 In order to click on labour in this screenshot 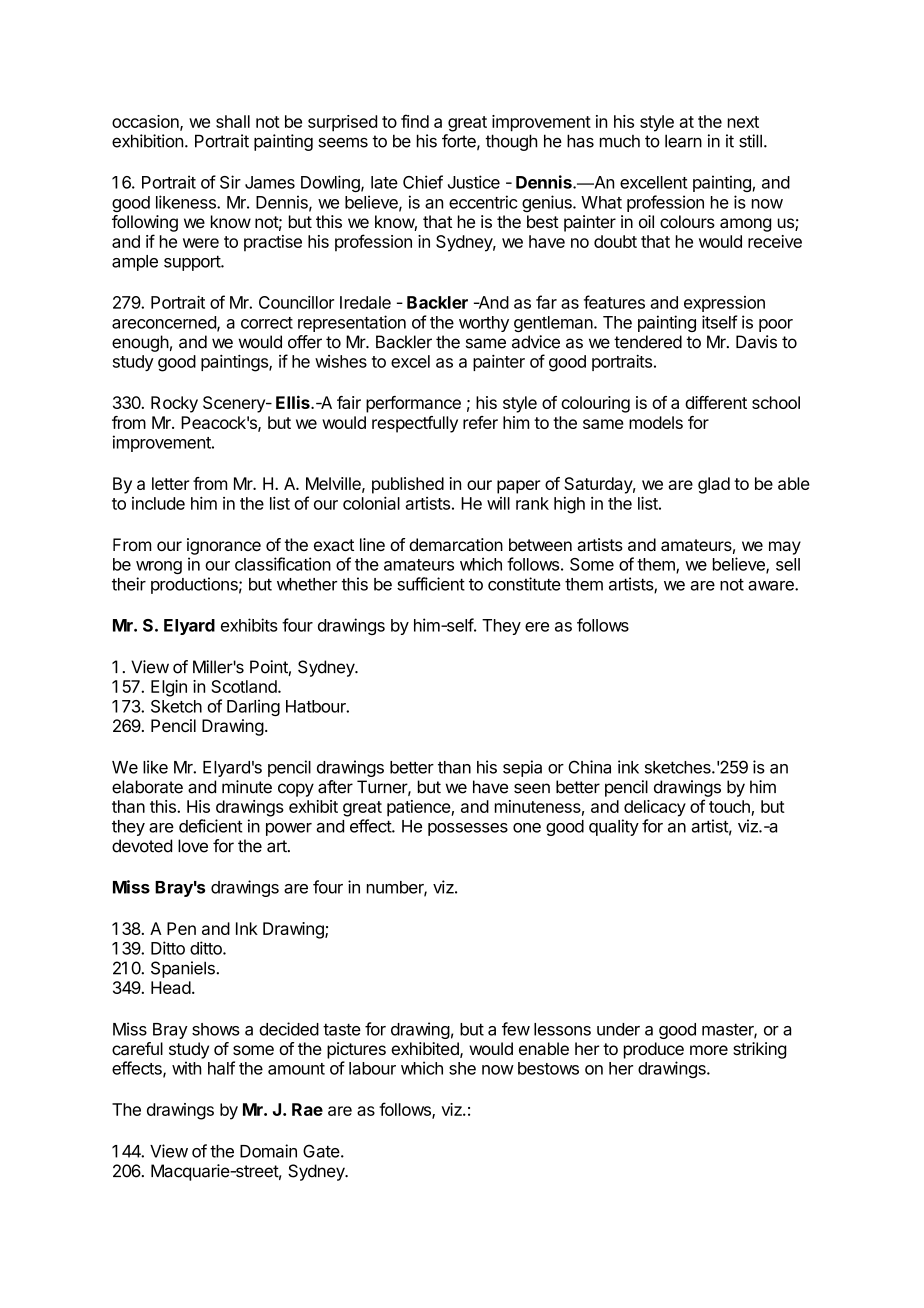, I will do `click(372, 1068)`.
